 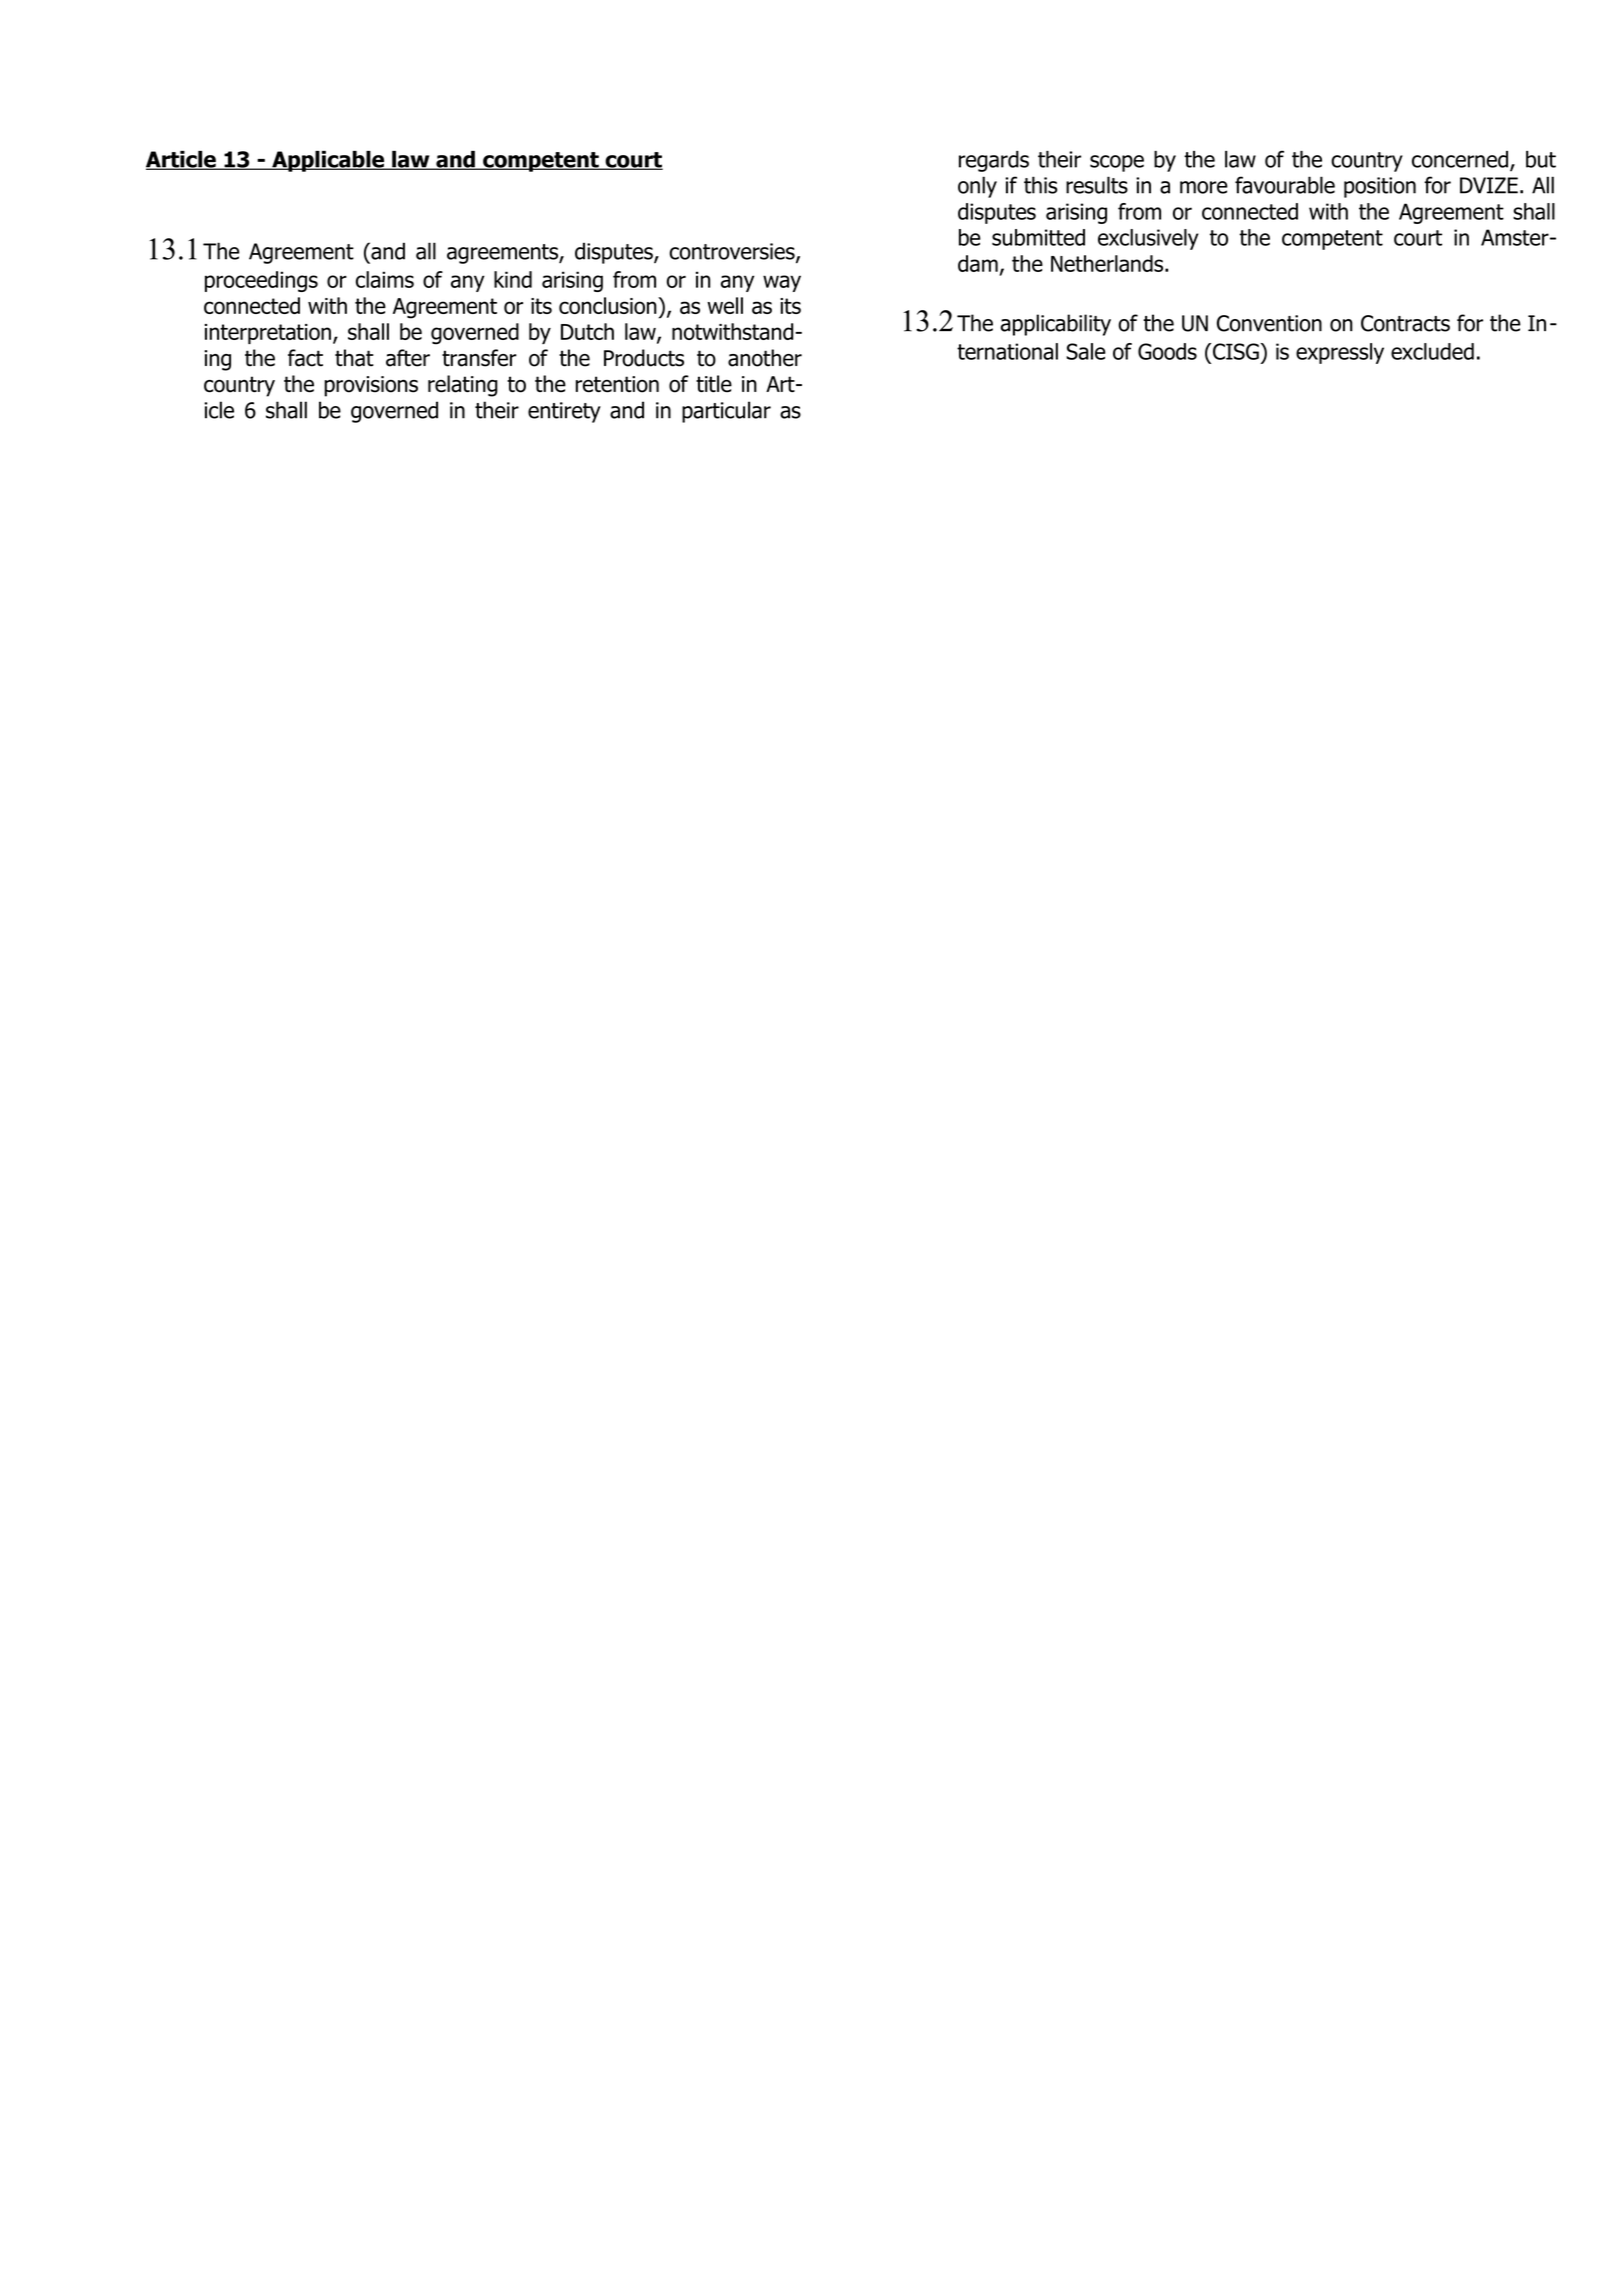 I want to click on claims, so click(x=385, y=279).
